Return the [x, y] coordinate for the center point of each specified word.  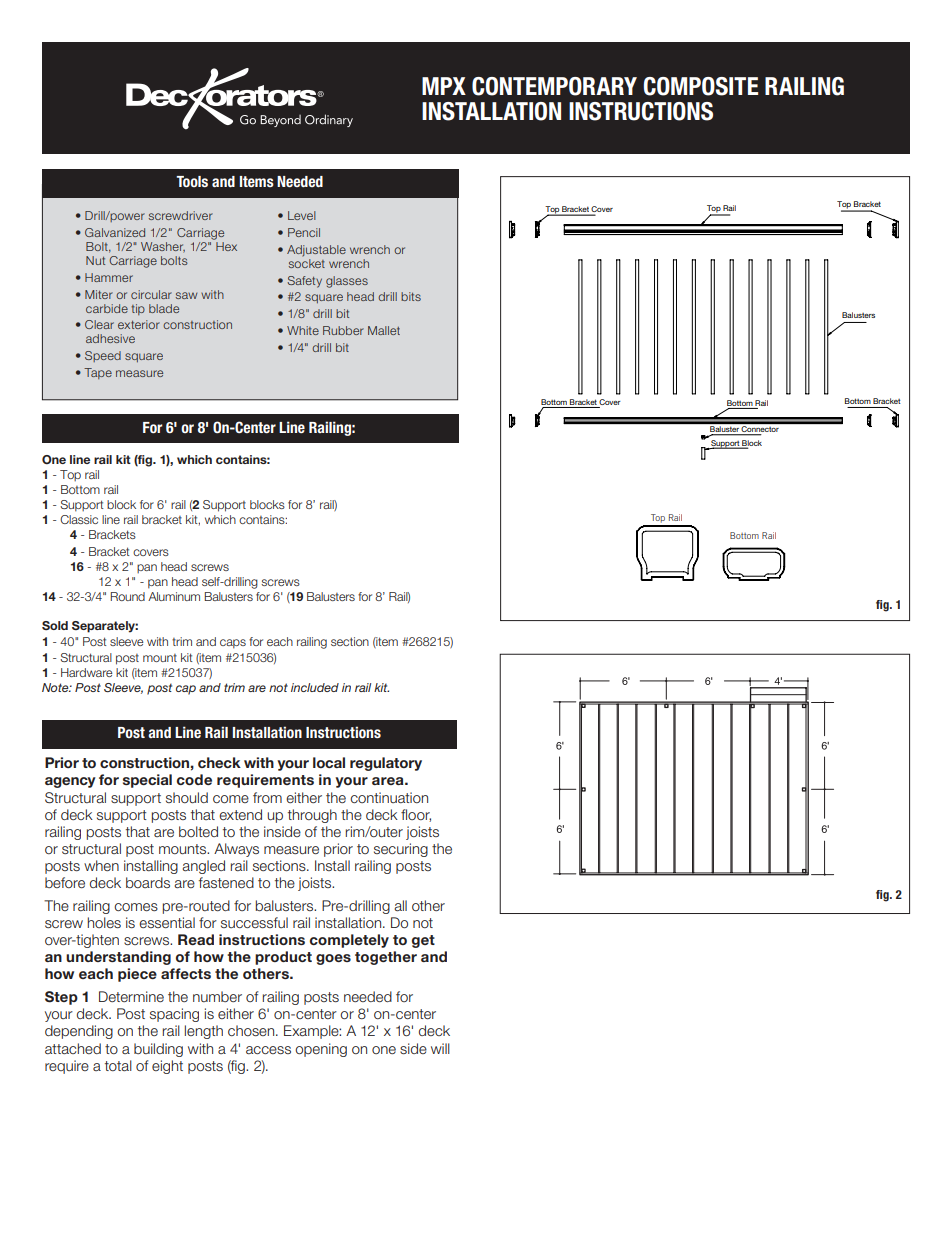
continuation [389, 797]
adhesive [110, 338]
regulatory [386, 764]
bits [411, 296]
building [158, 1050]
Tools [192, 182]
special [147, 781]
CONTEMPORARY [554, 86]
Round [128, 596]
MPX [444, 86]
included [315, 687]
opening [321, 1050]
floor [416, 815]
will [440, 1048]
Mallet [384, 330]
